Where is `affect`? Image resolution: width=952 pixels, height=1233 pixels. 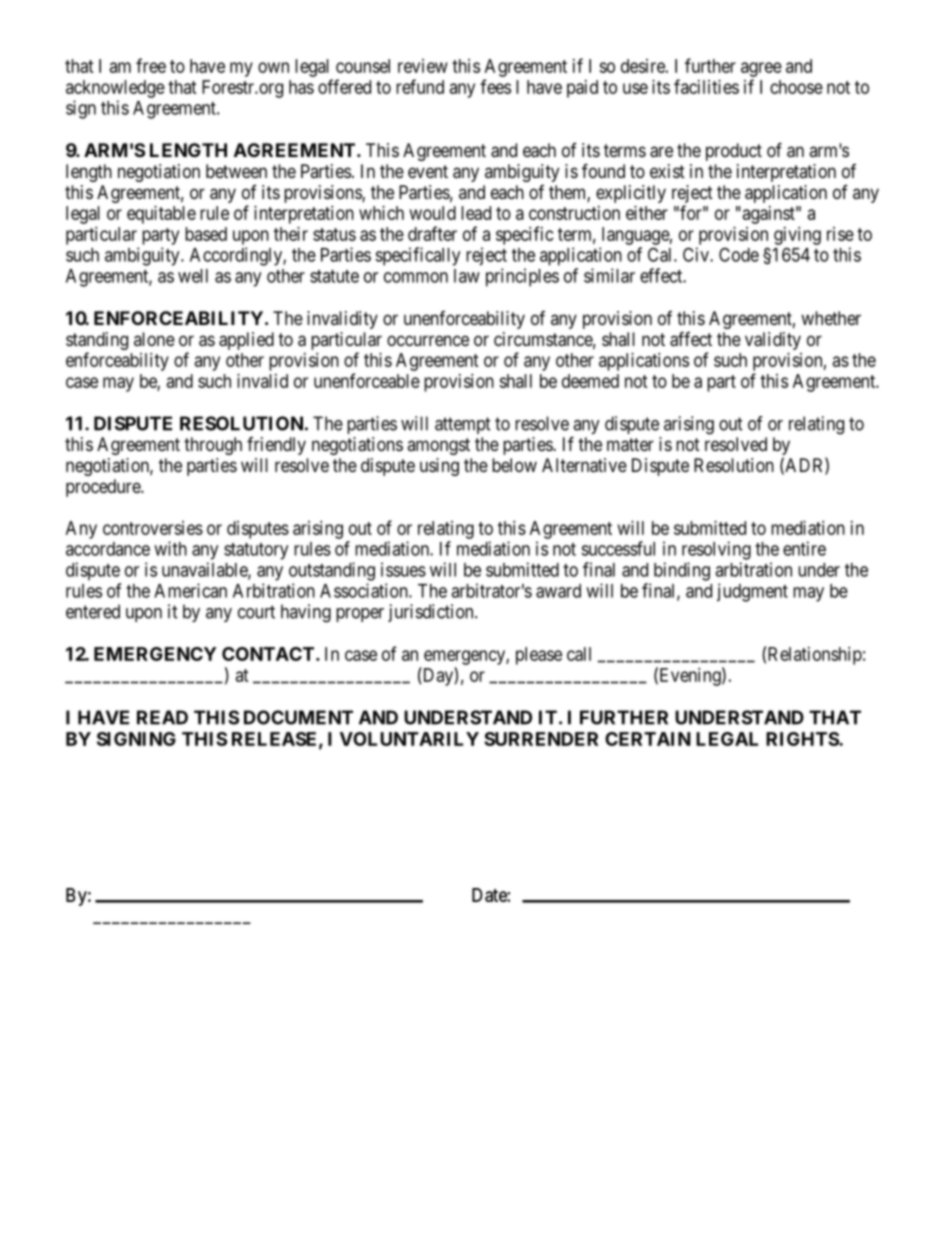
affect is located at coordinates (691, 339).
